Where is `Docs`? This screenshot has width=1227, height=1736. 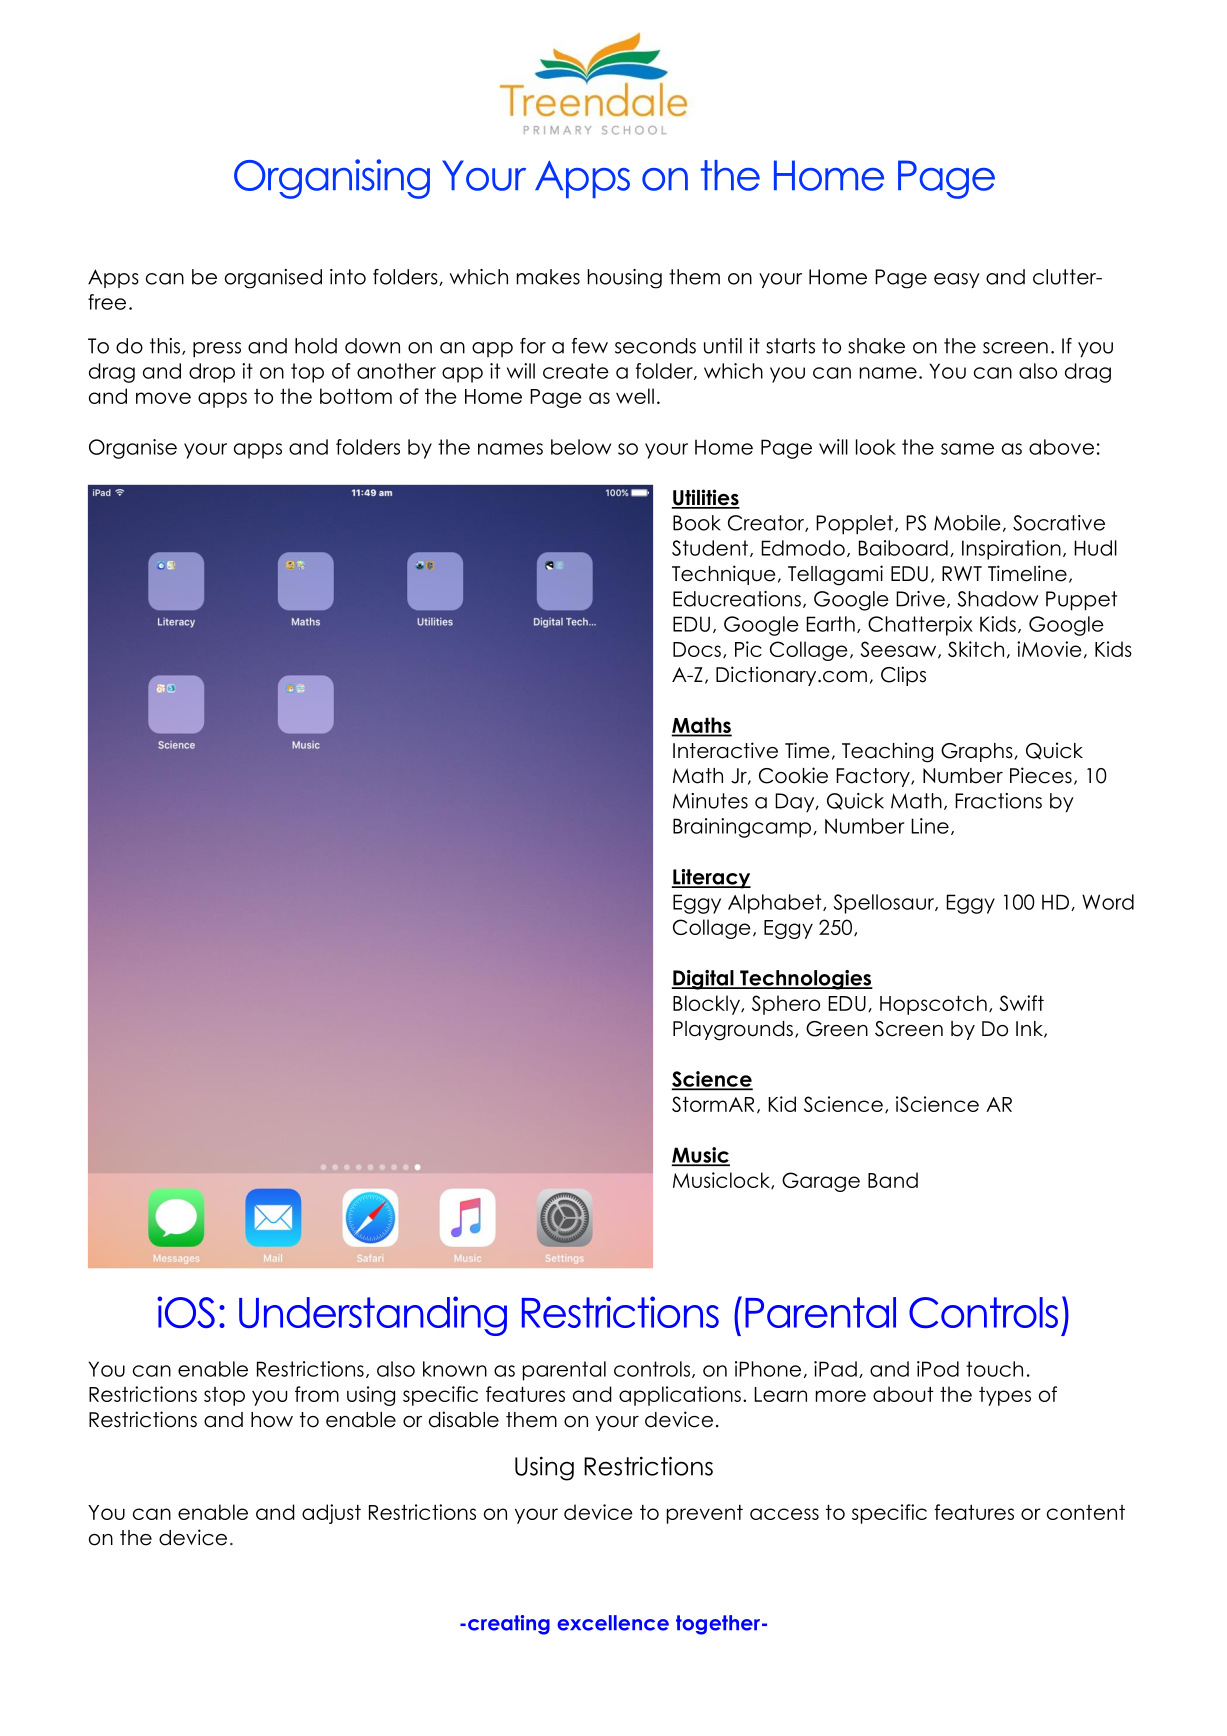
Docs is located at coordinates (697, 649).
